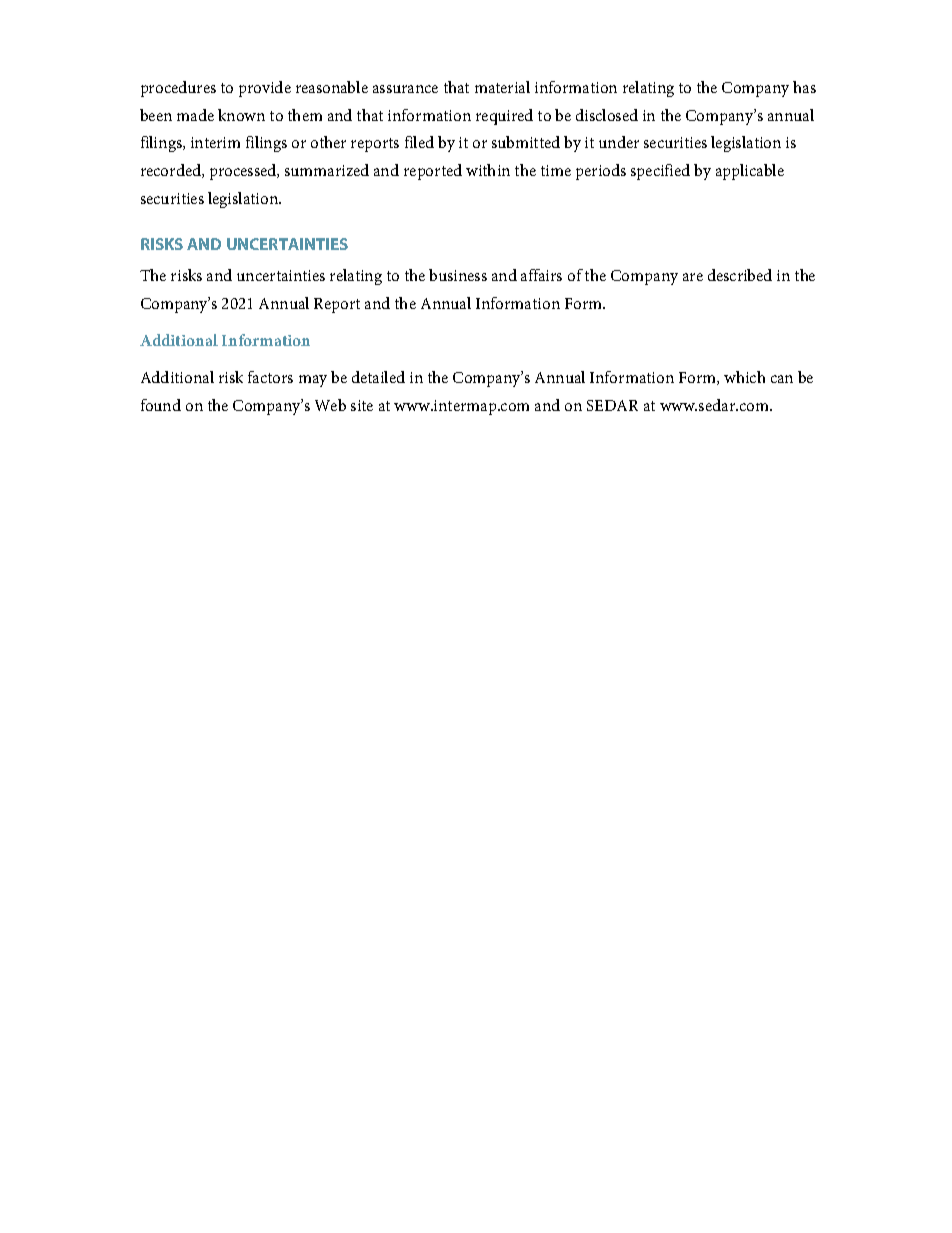  I want to click on which, so click(744, 377).
